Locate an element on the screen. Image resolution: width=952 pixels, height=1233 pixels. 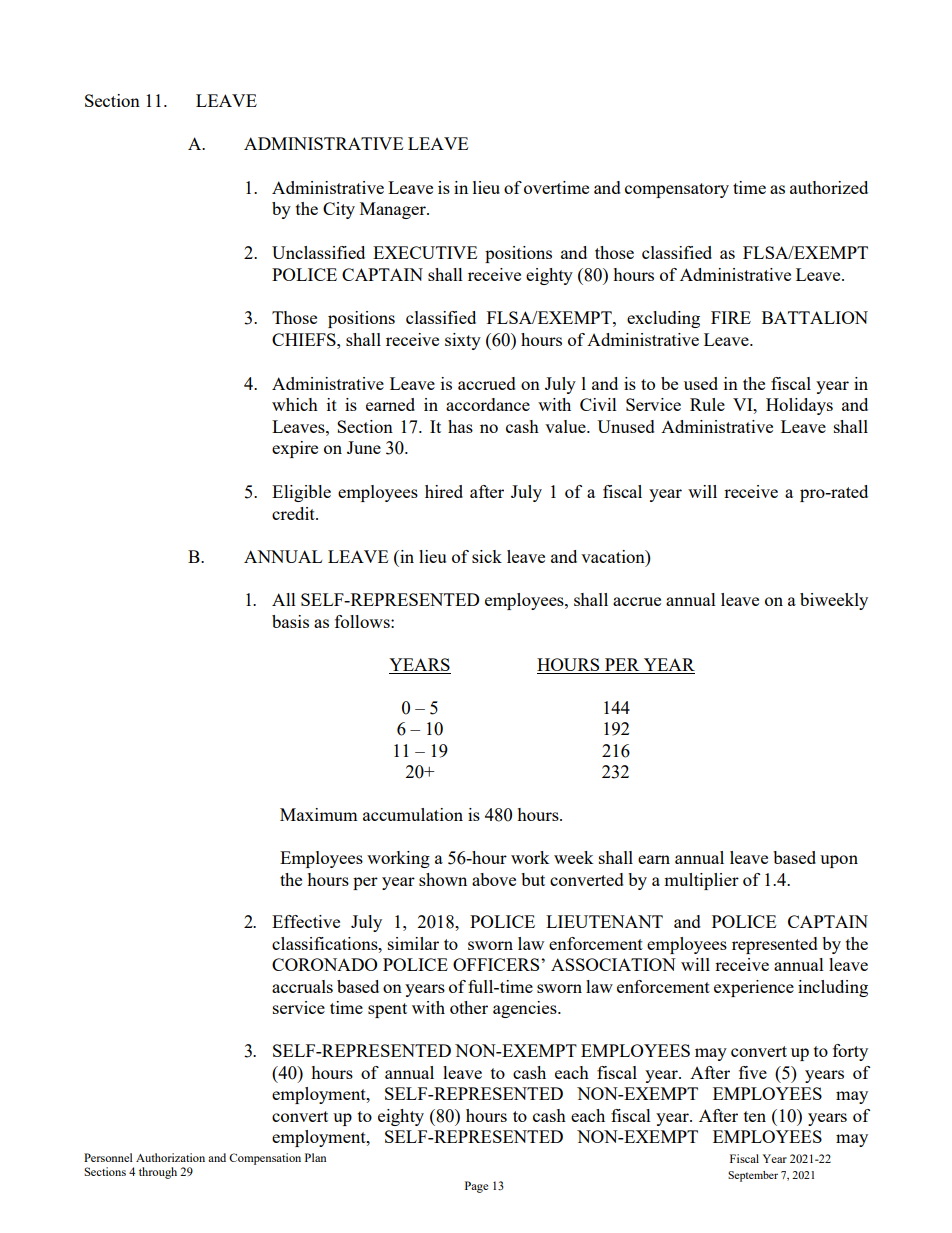
upon is located at coordinates (839, 861).
